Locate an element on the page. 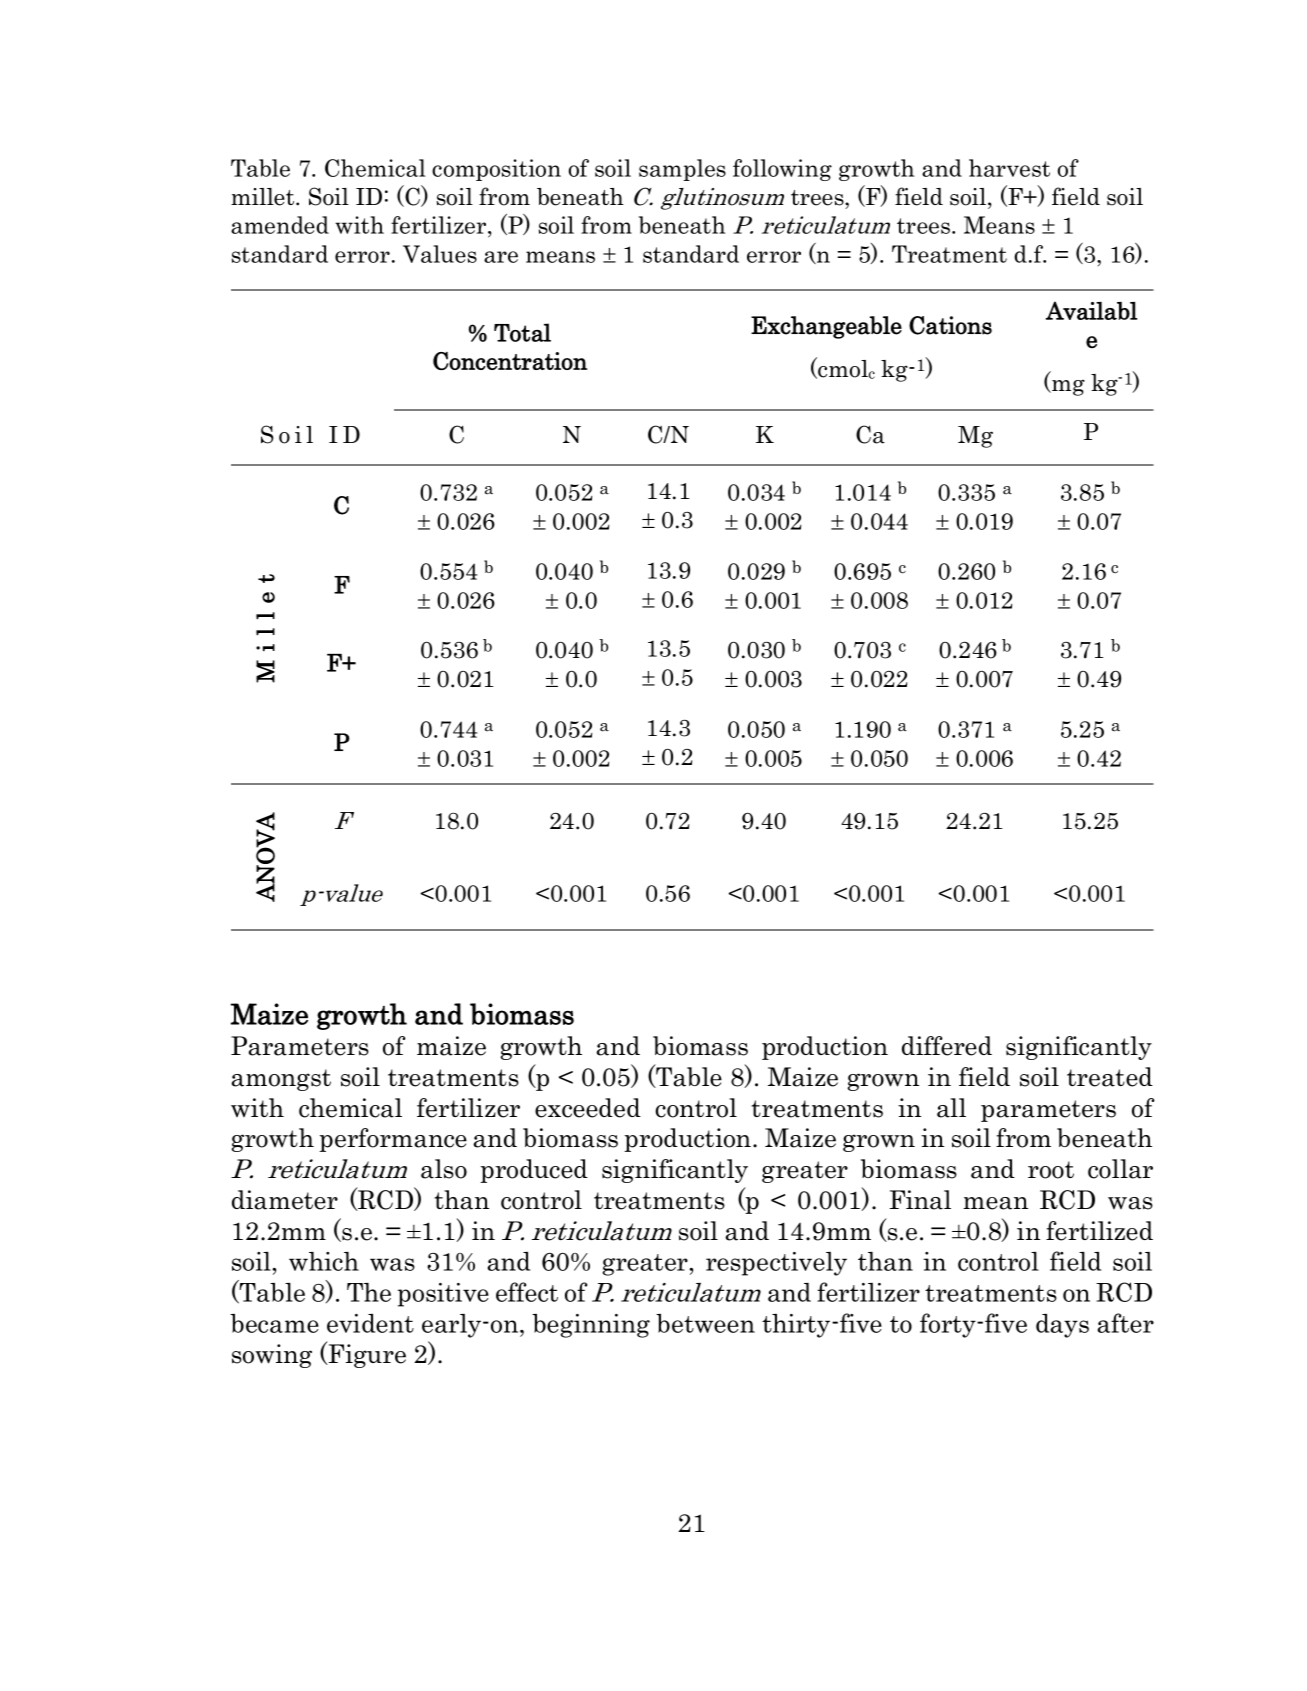  Concentration is located at coordinates (510, 361).
